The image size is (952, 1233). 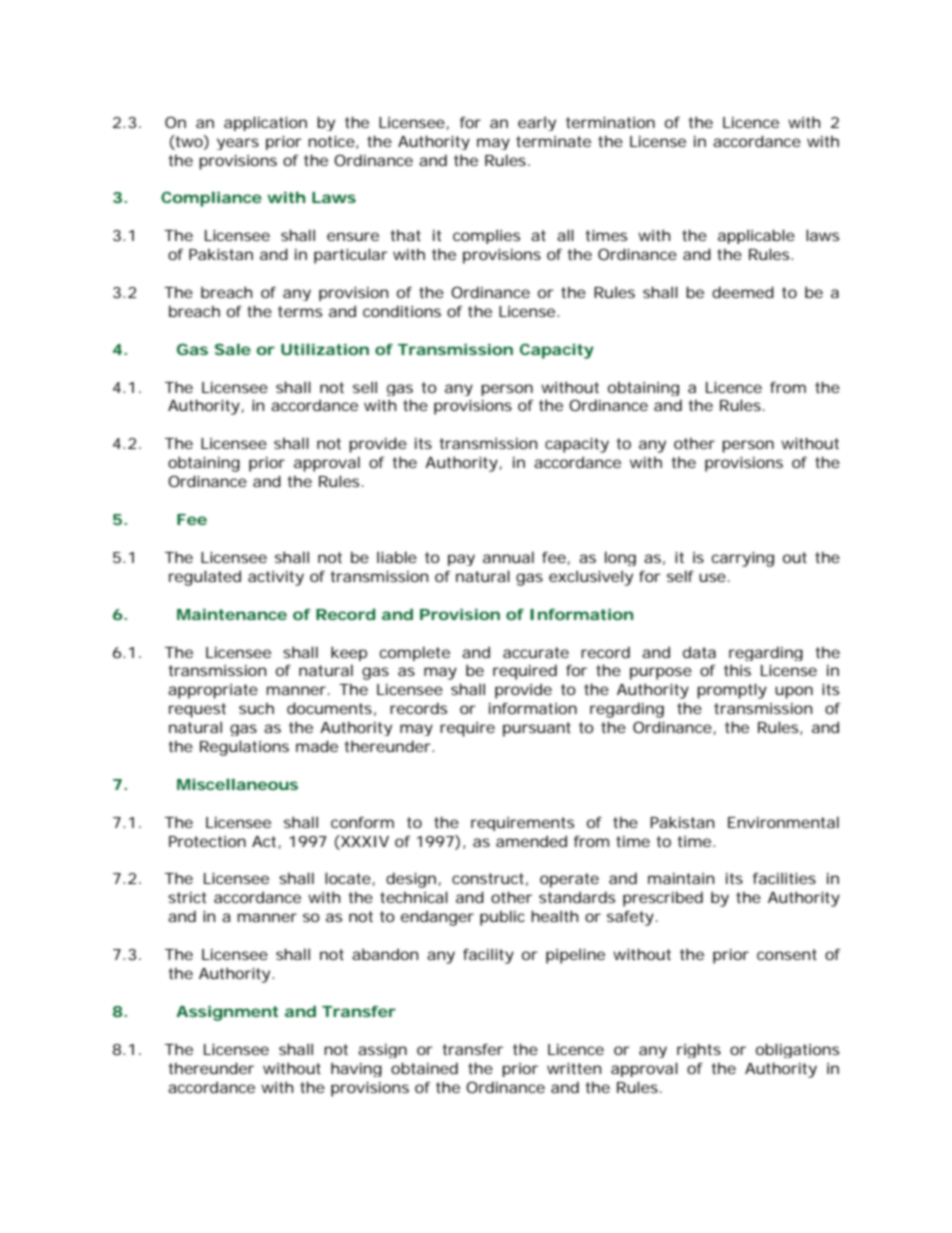 I want to click on Sale, so click(x=233, y=349).
